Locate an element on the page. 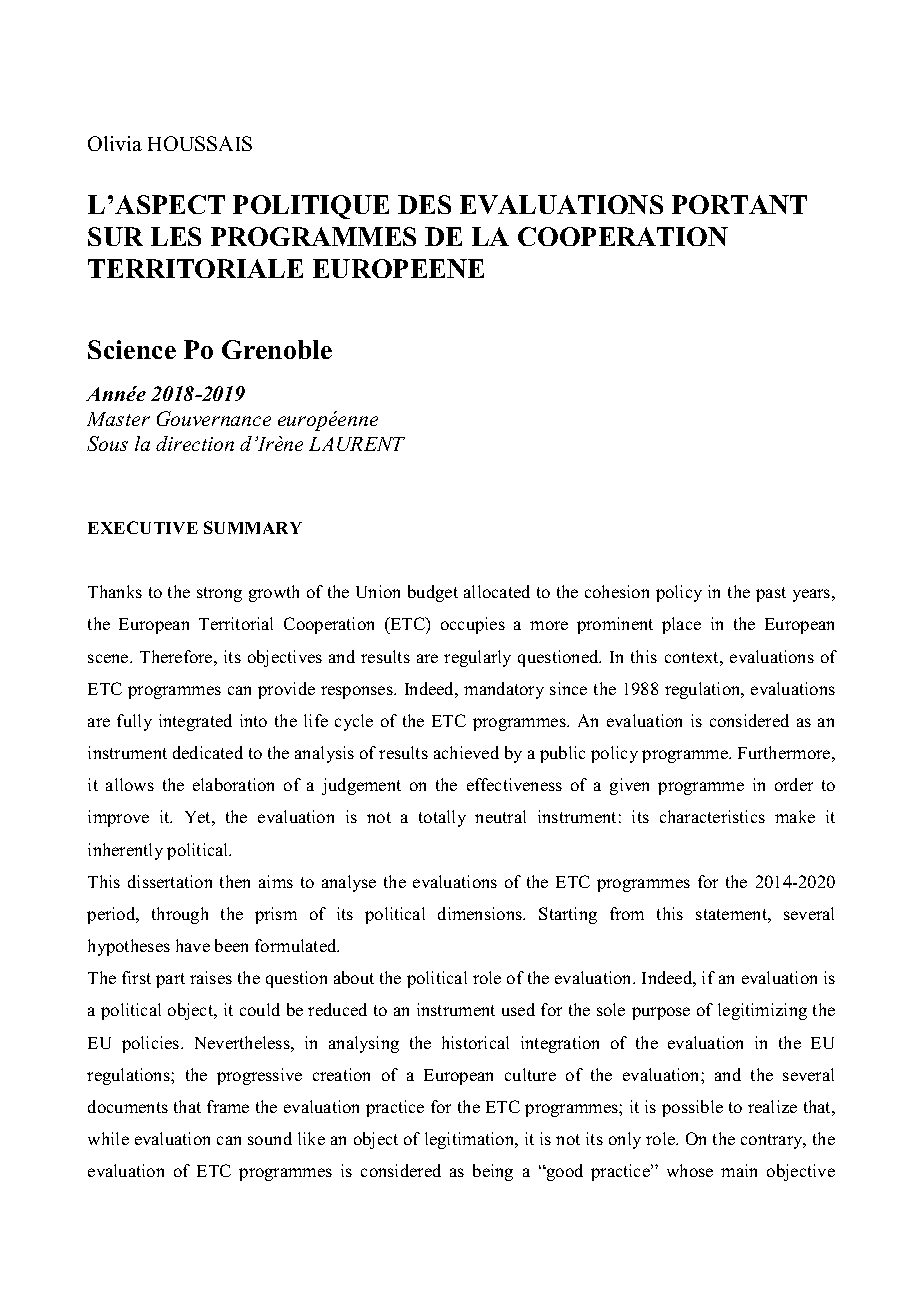 The height and width of the page is (1308, 924). legitimation is located at coordinates (471, 1140).
